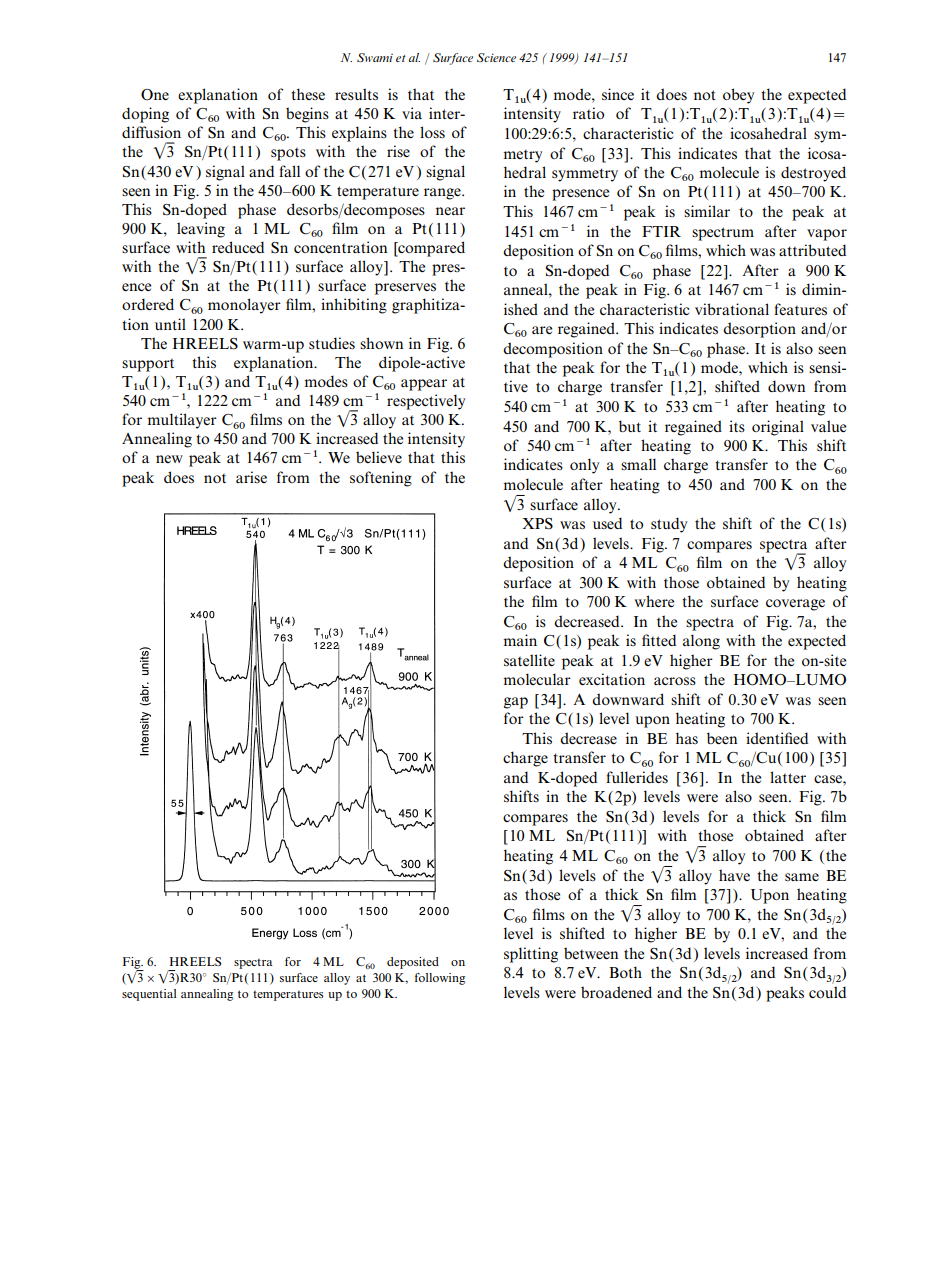 Image resolution: width=952 pixels, height=1267 pixels. What do you see at coordinates (516, 703) in the screenshot?
I see `gap` at bounding box center [516, 703].
